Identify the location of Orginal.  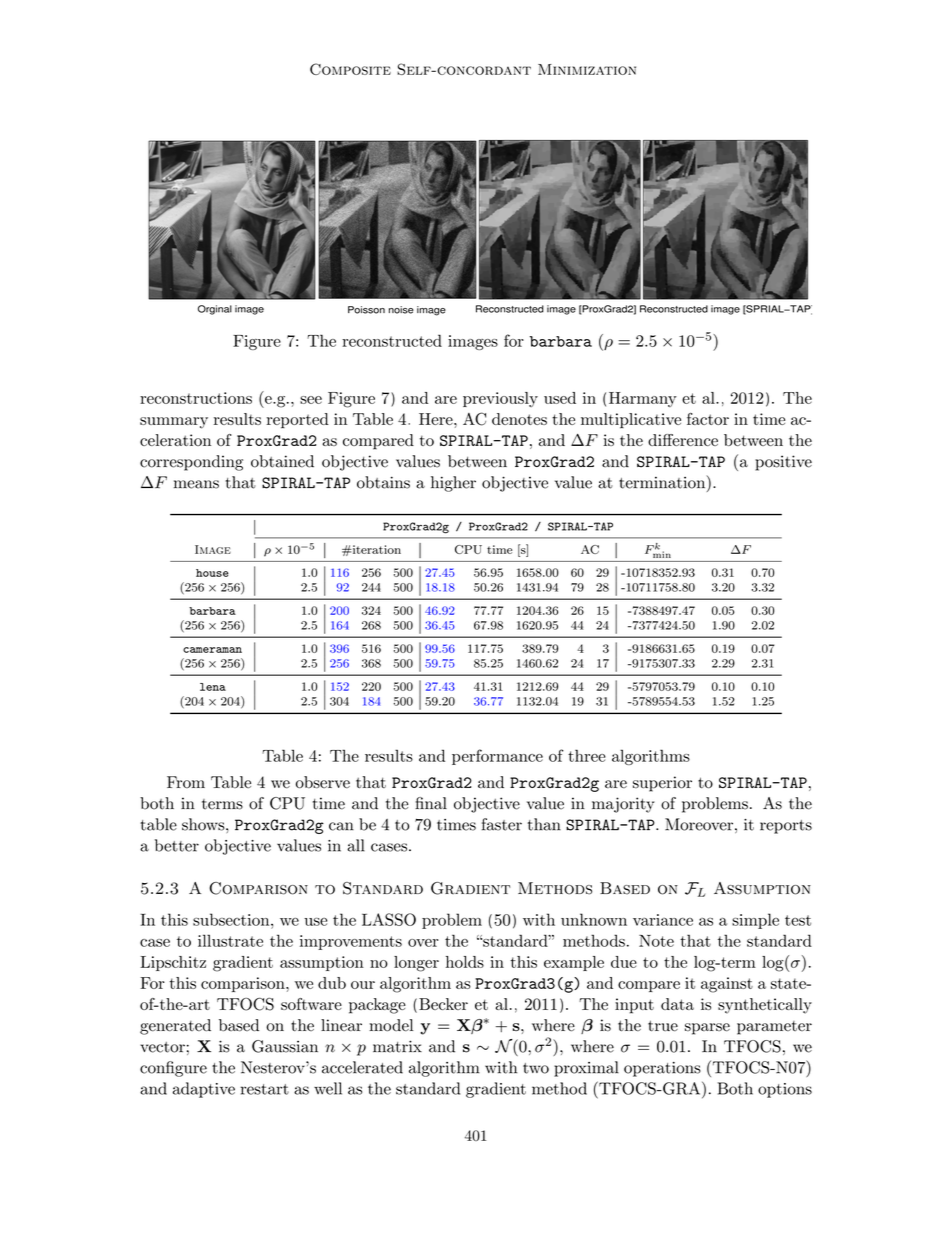
(215, 310).
